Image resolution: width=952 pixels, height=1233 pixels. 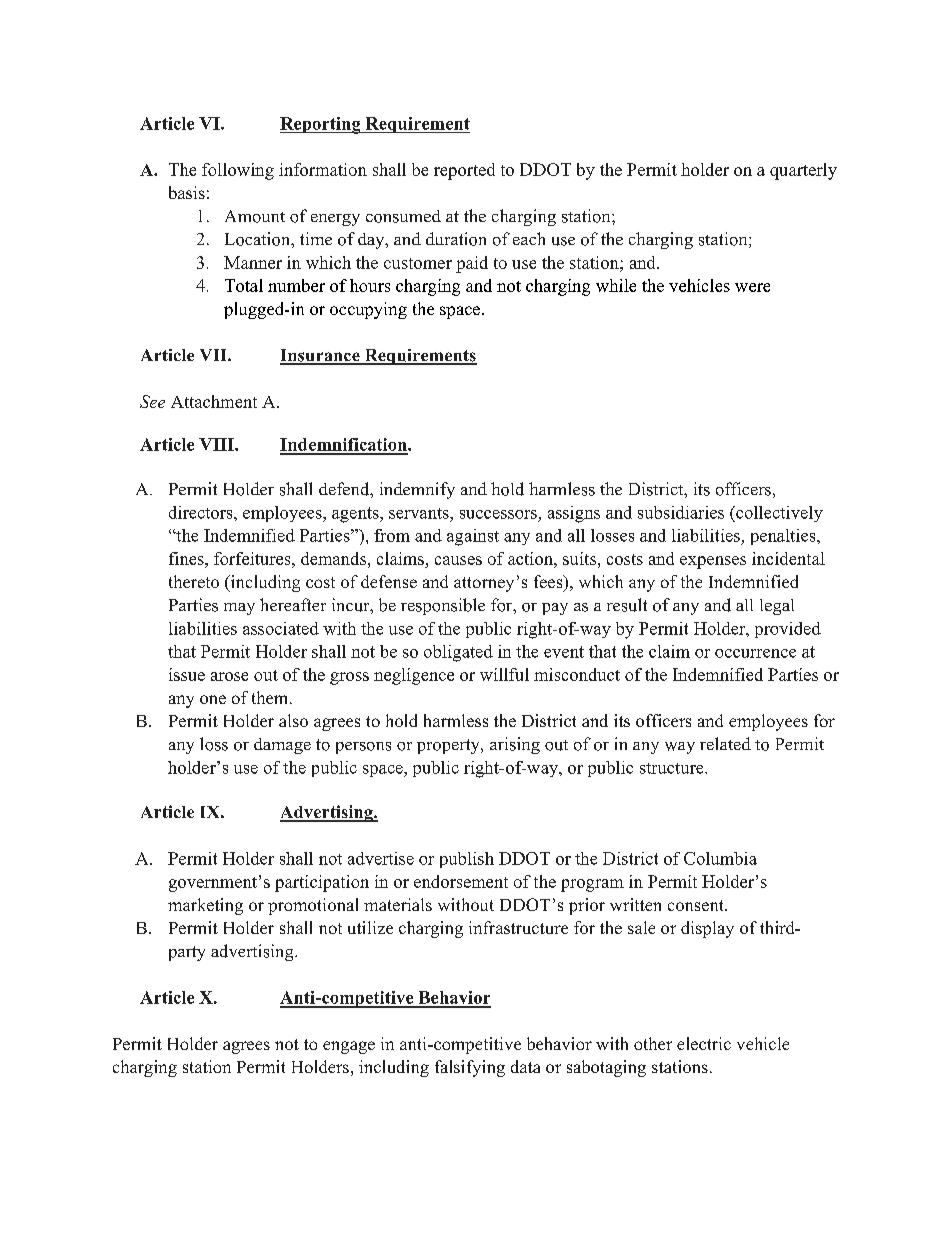 What do you see at coordinates (214, 401) in the screenshot?
I see `Attachment` at bounding box center [214, 401].
